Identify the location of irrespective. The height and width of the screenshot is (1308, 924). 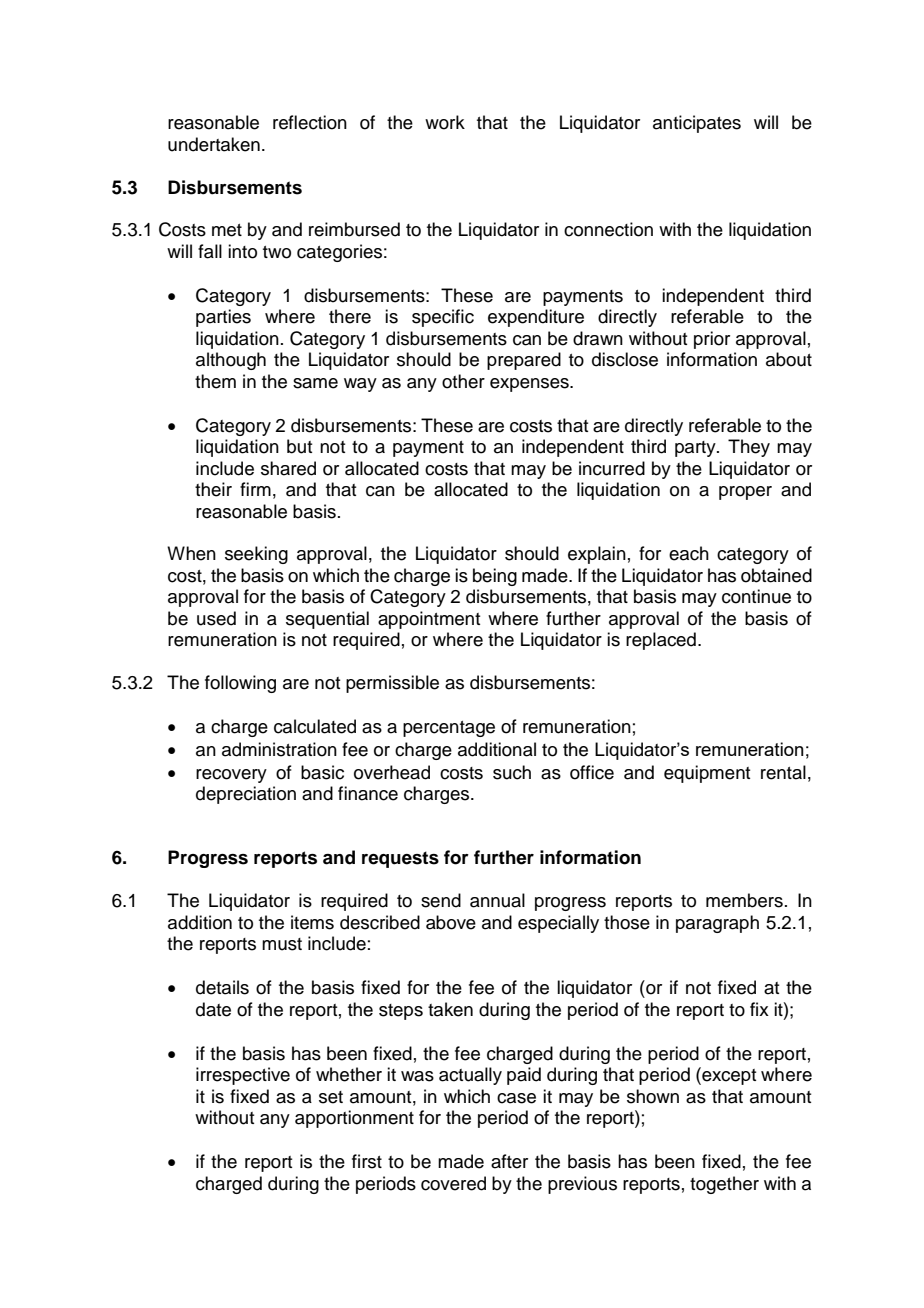
(243, 1076).
